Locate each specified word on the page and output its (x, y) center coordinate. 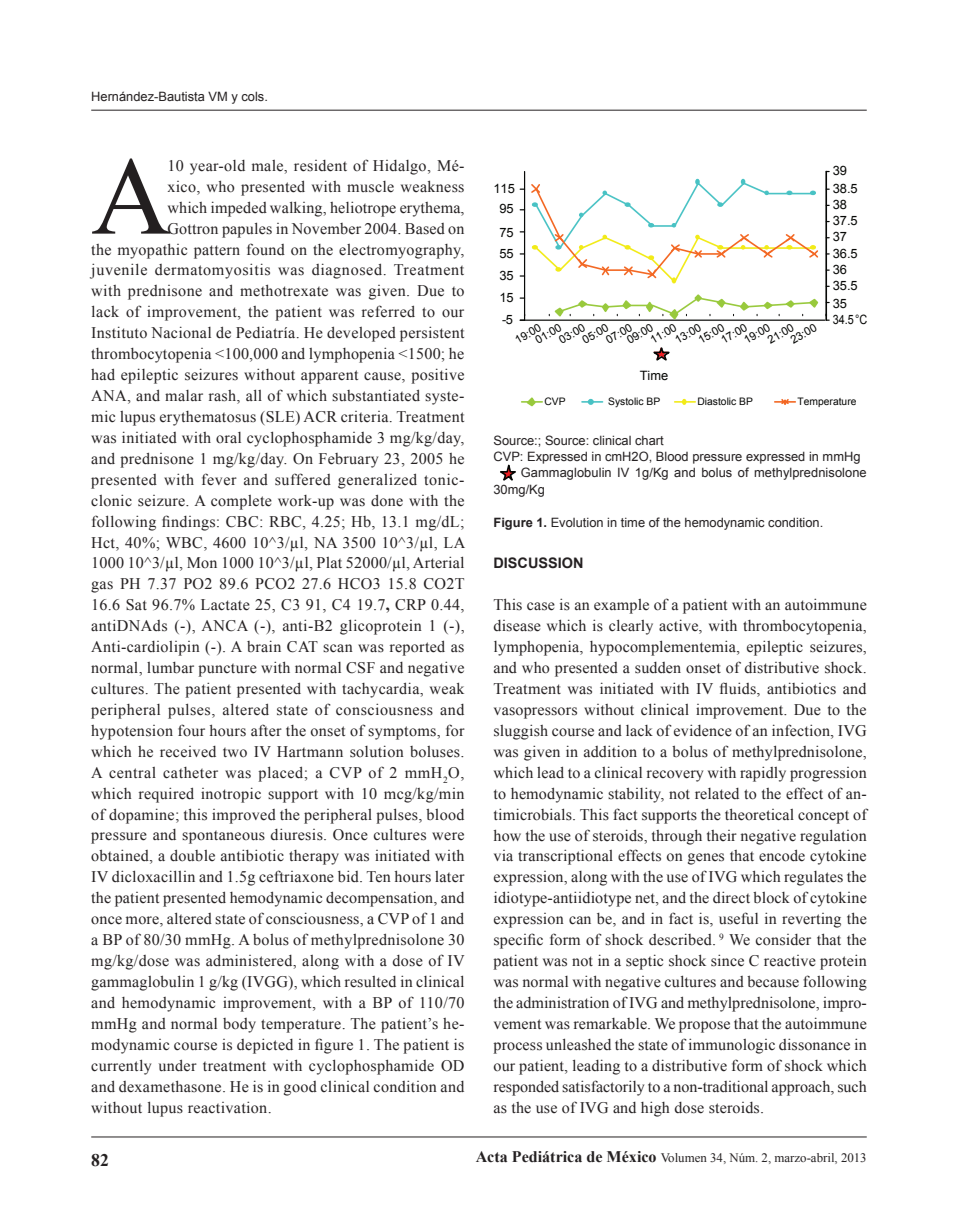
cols (253, 96)
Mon (202, 562)
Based (425, 229)
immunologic (732, 1046)
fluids (739, 689)
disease (517, 626)
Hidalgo (401, 167)
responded (526, 1088)
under (178, 1066)
